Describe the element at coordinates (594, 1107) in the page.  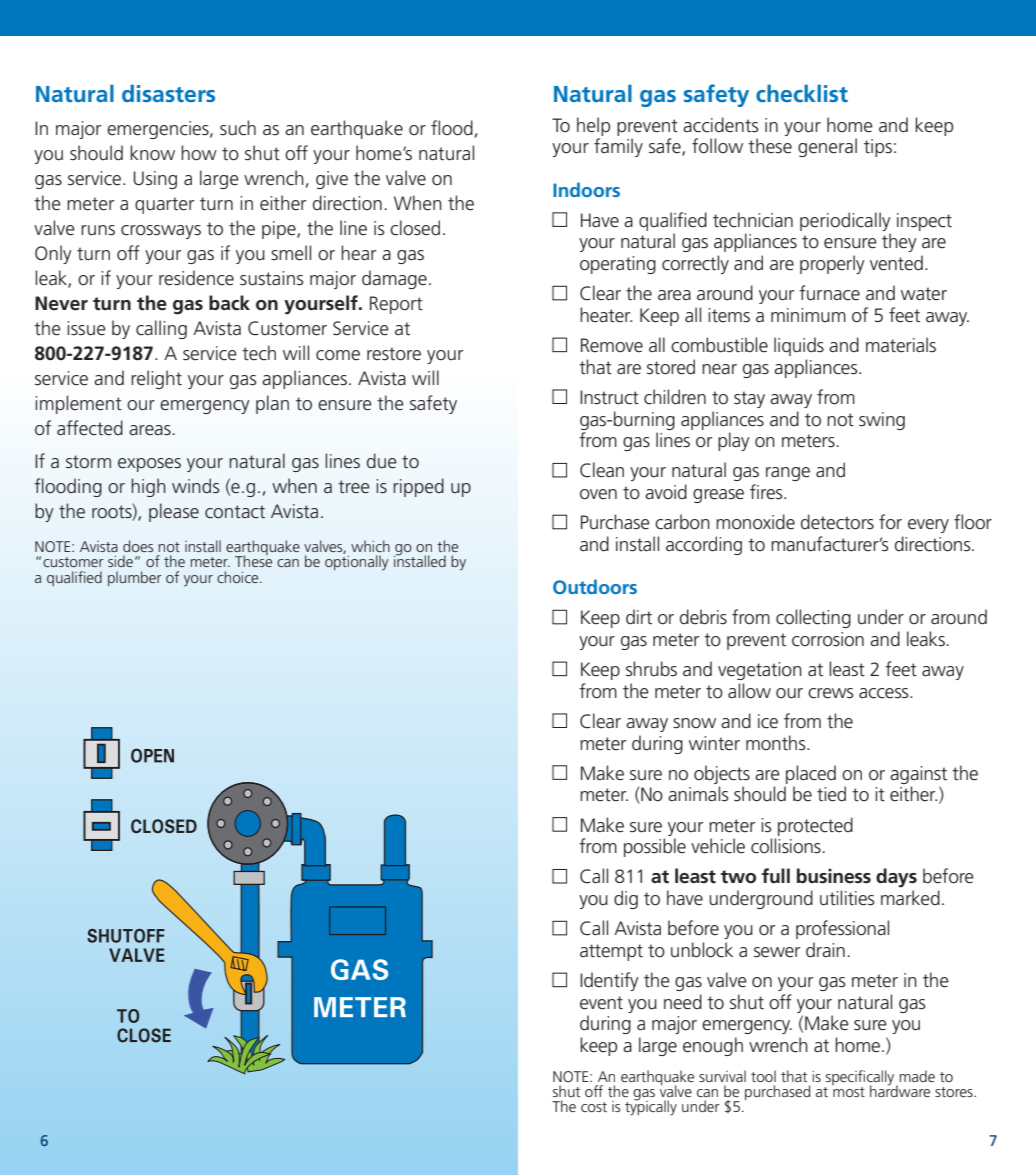
I see `cost` at that location.
